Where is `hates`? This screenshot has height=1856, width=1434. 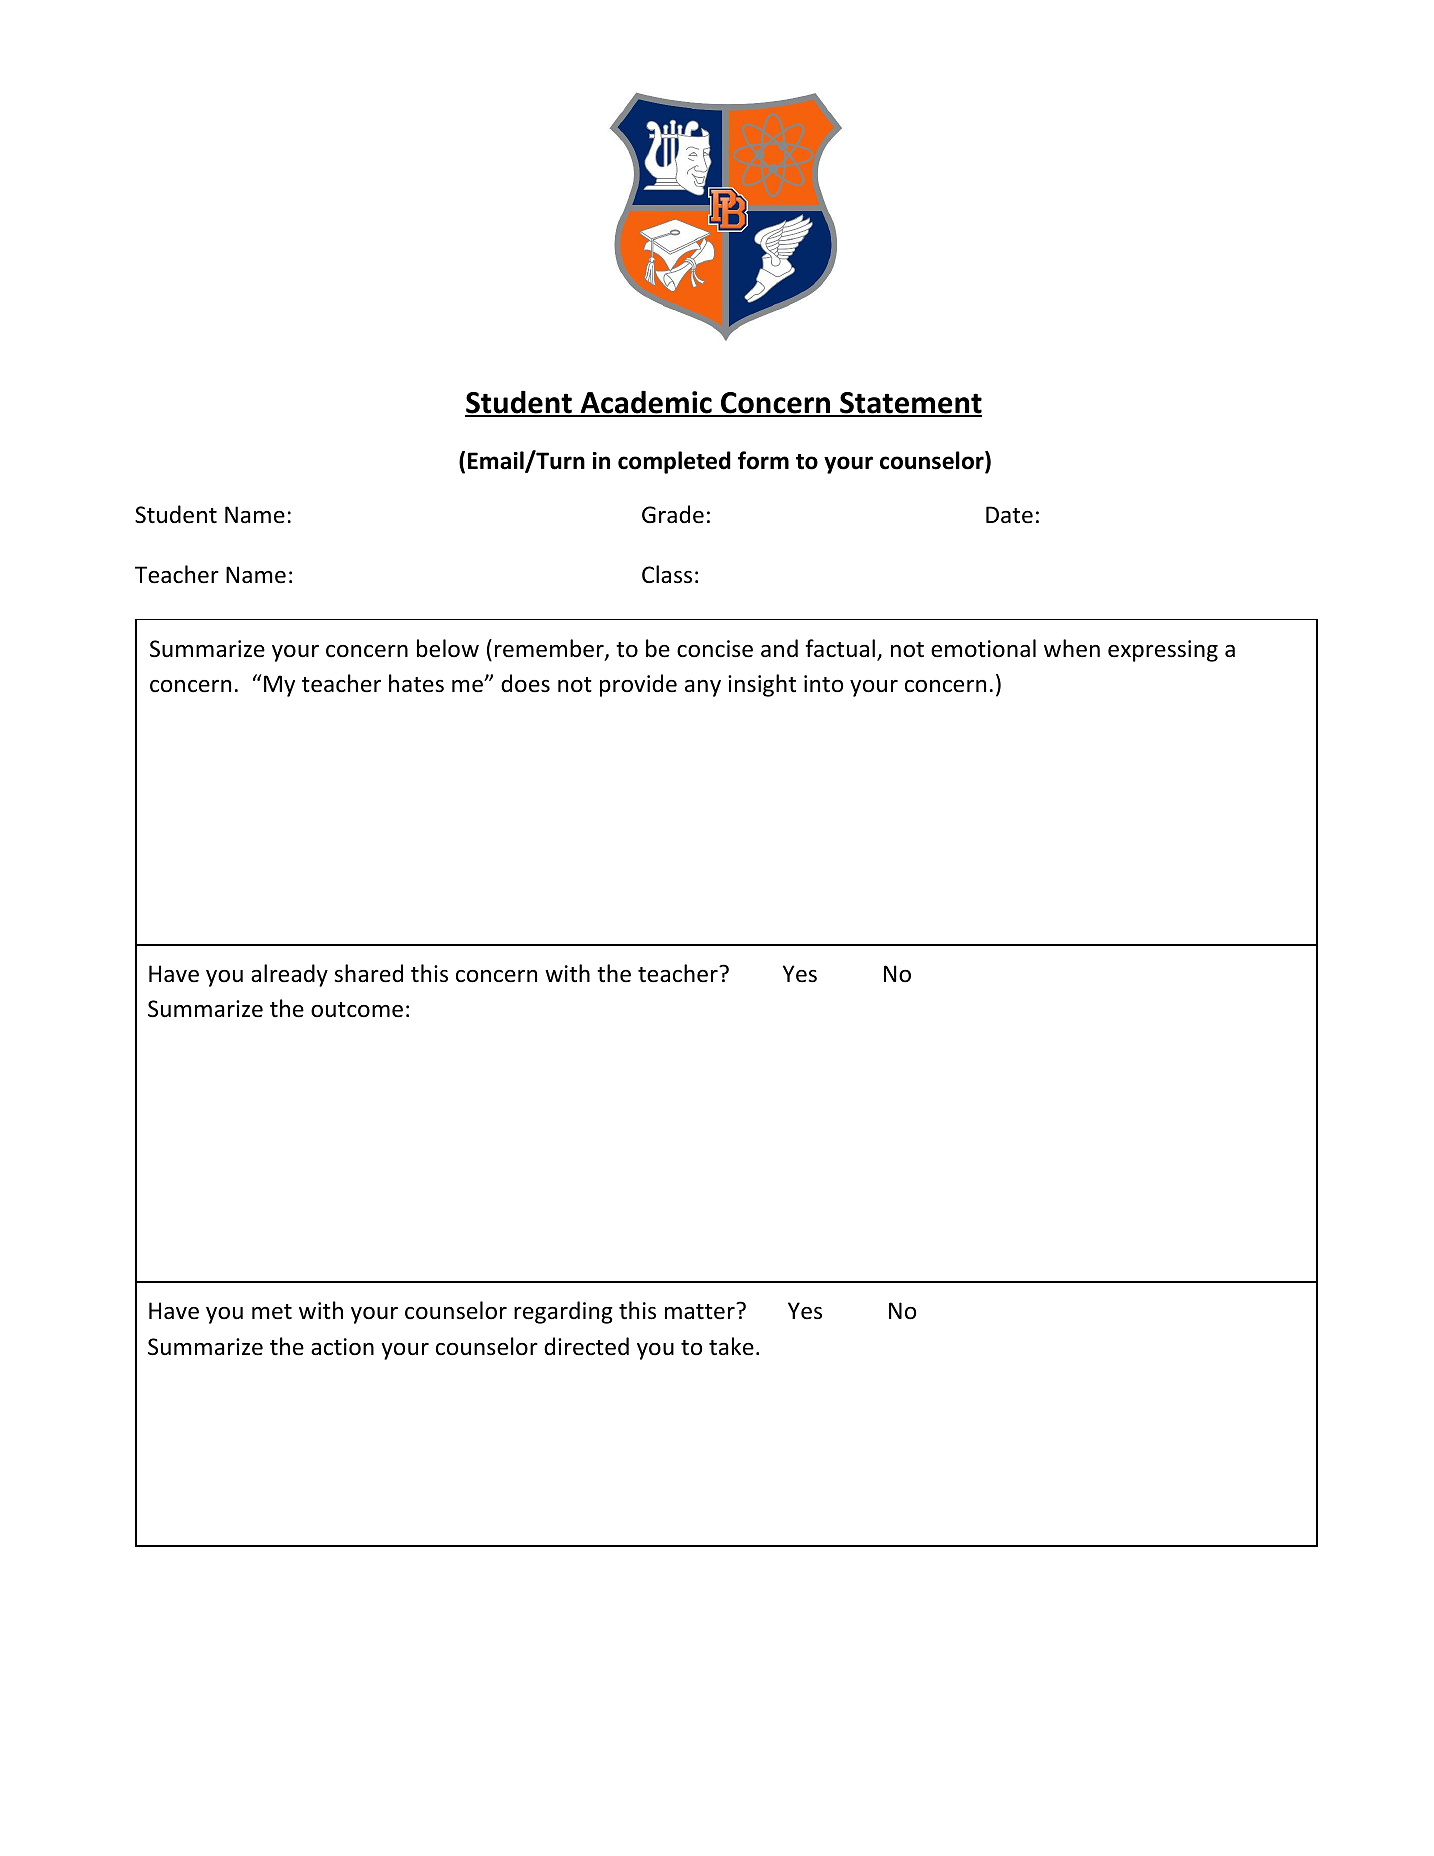 hates is located at coordinates (416, 683).
